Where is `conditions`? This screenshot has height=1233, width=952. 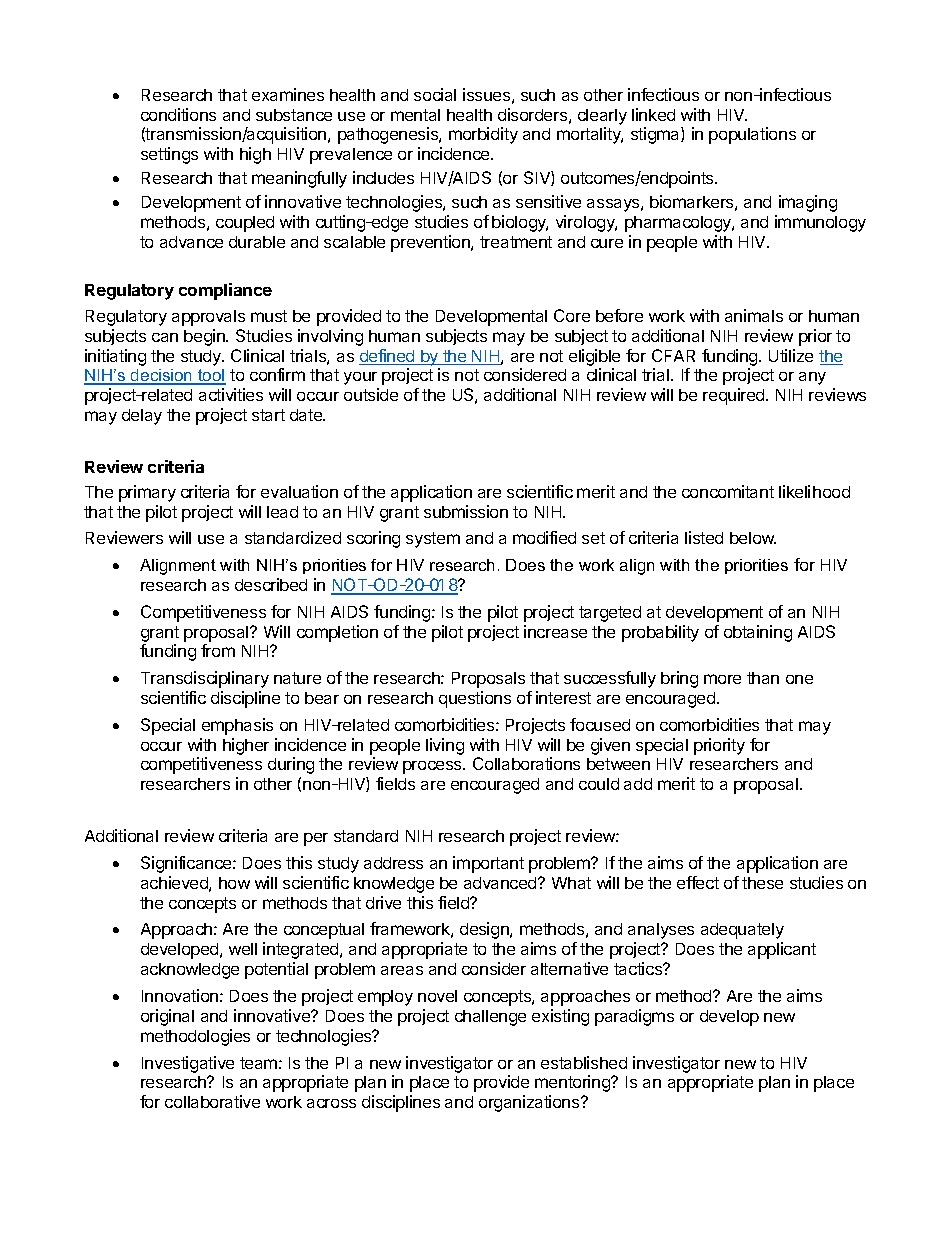 conditions is located at coordinates (178, 114).
